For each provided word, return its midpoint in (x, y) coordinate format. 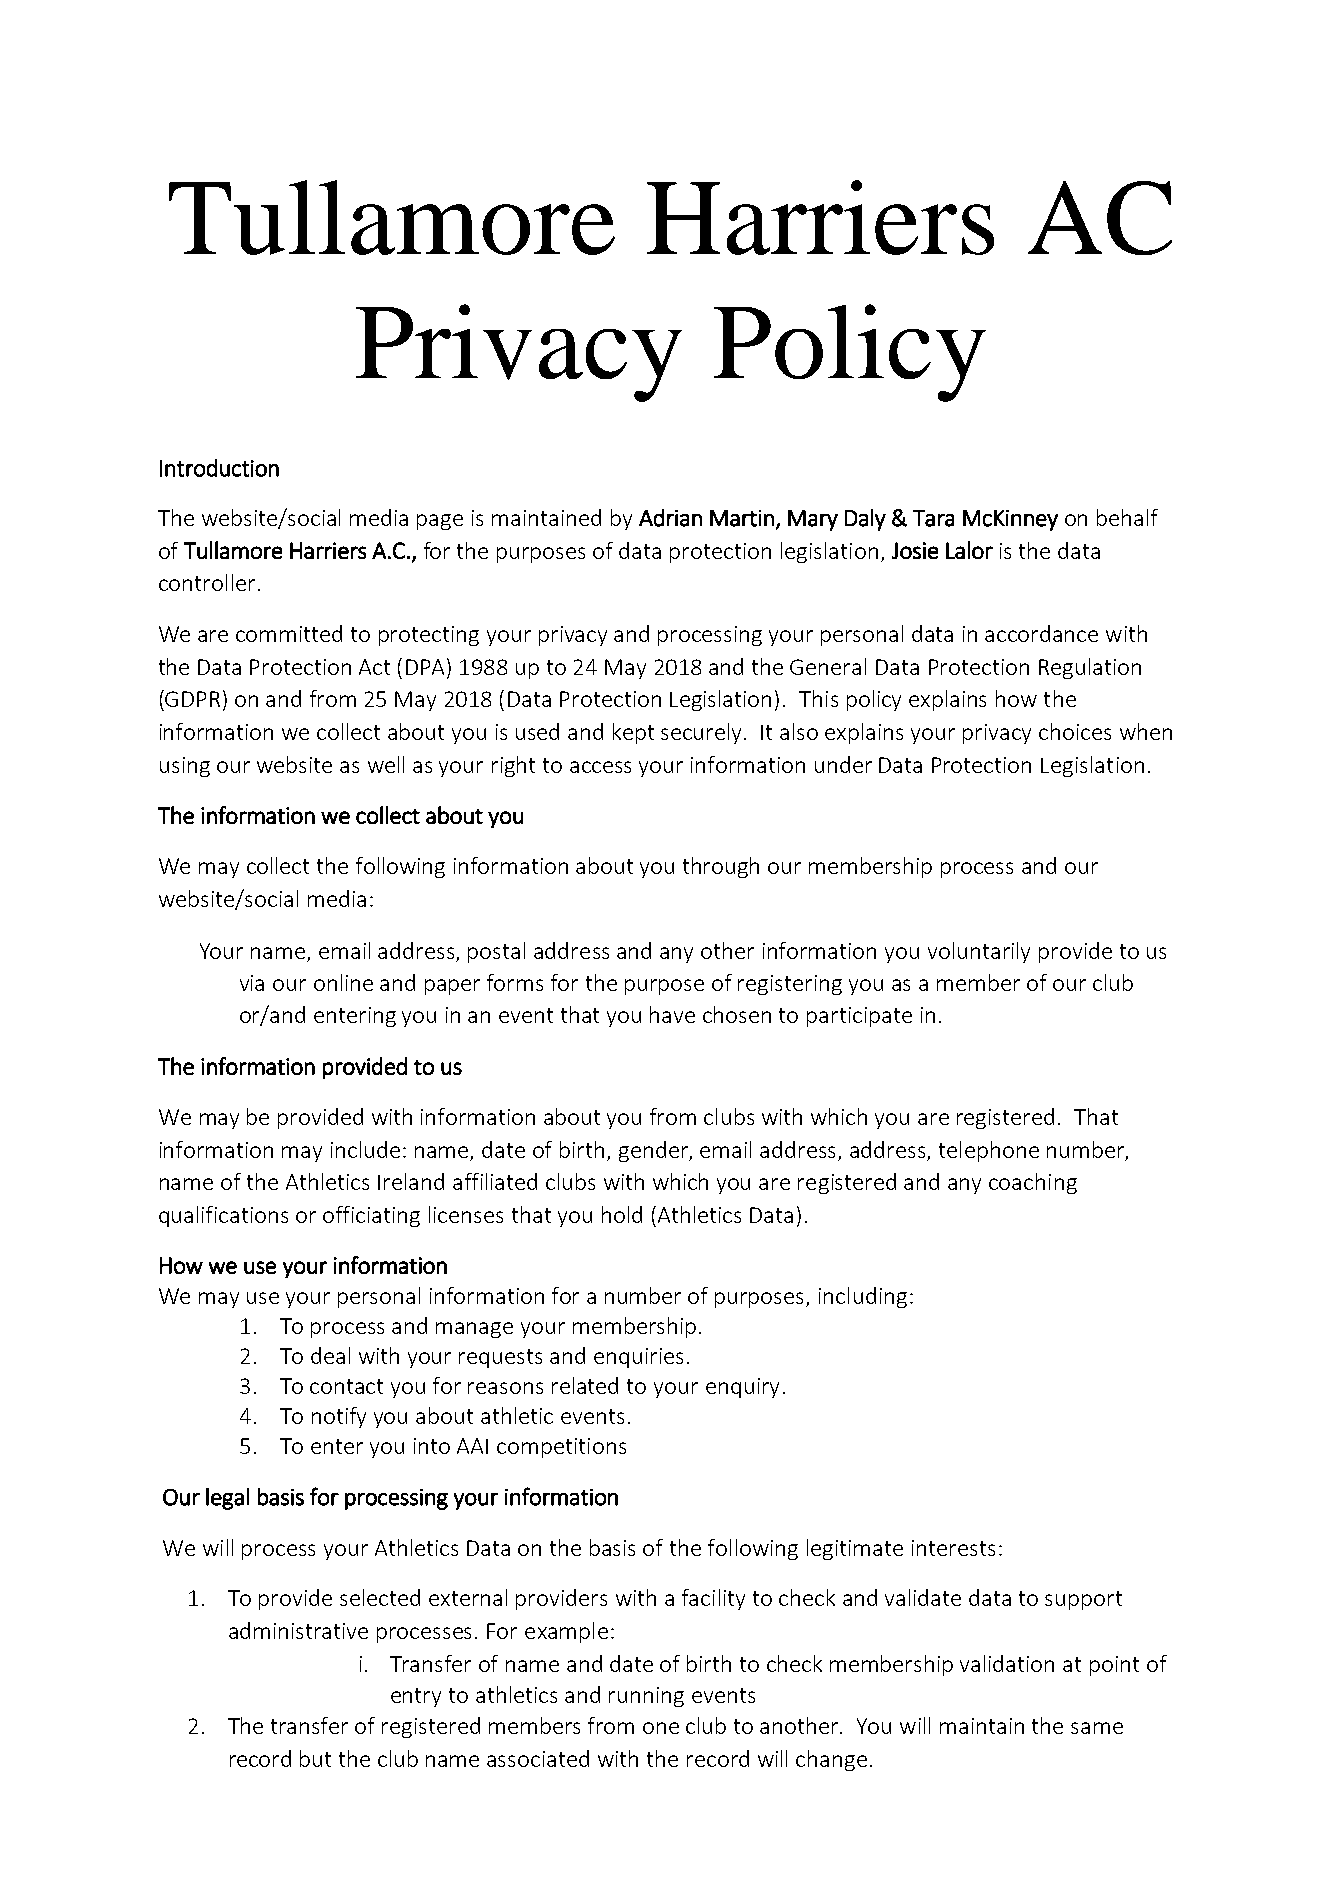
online (343, 982)
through (721, 867)
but (315, 1758)
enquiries (638, 1358)
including (863, 1297)
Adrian (670, 518)
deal (330, 1355)
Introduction (219, 468)
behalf (1127, 517)
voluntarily (979, 952)
